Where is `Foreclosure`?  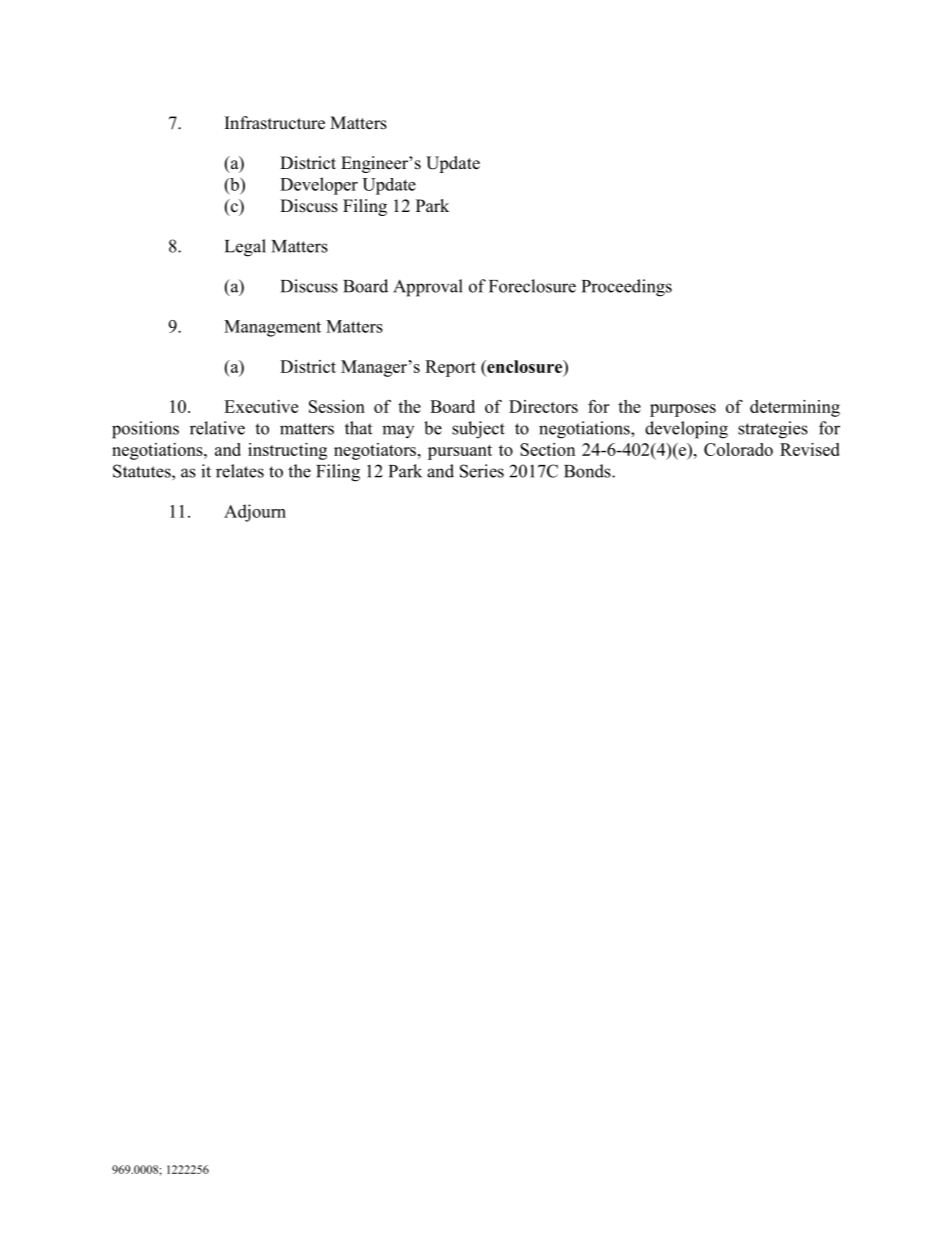 Foreclosure is located at coordinates (532, 286).
